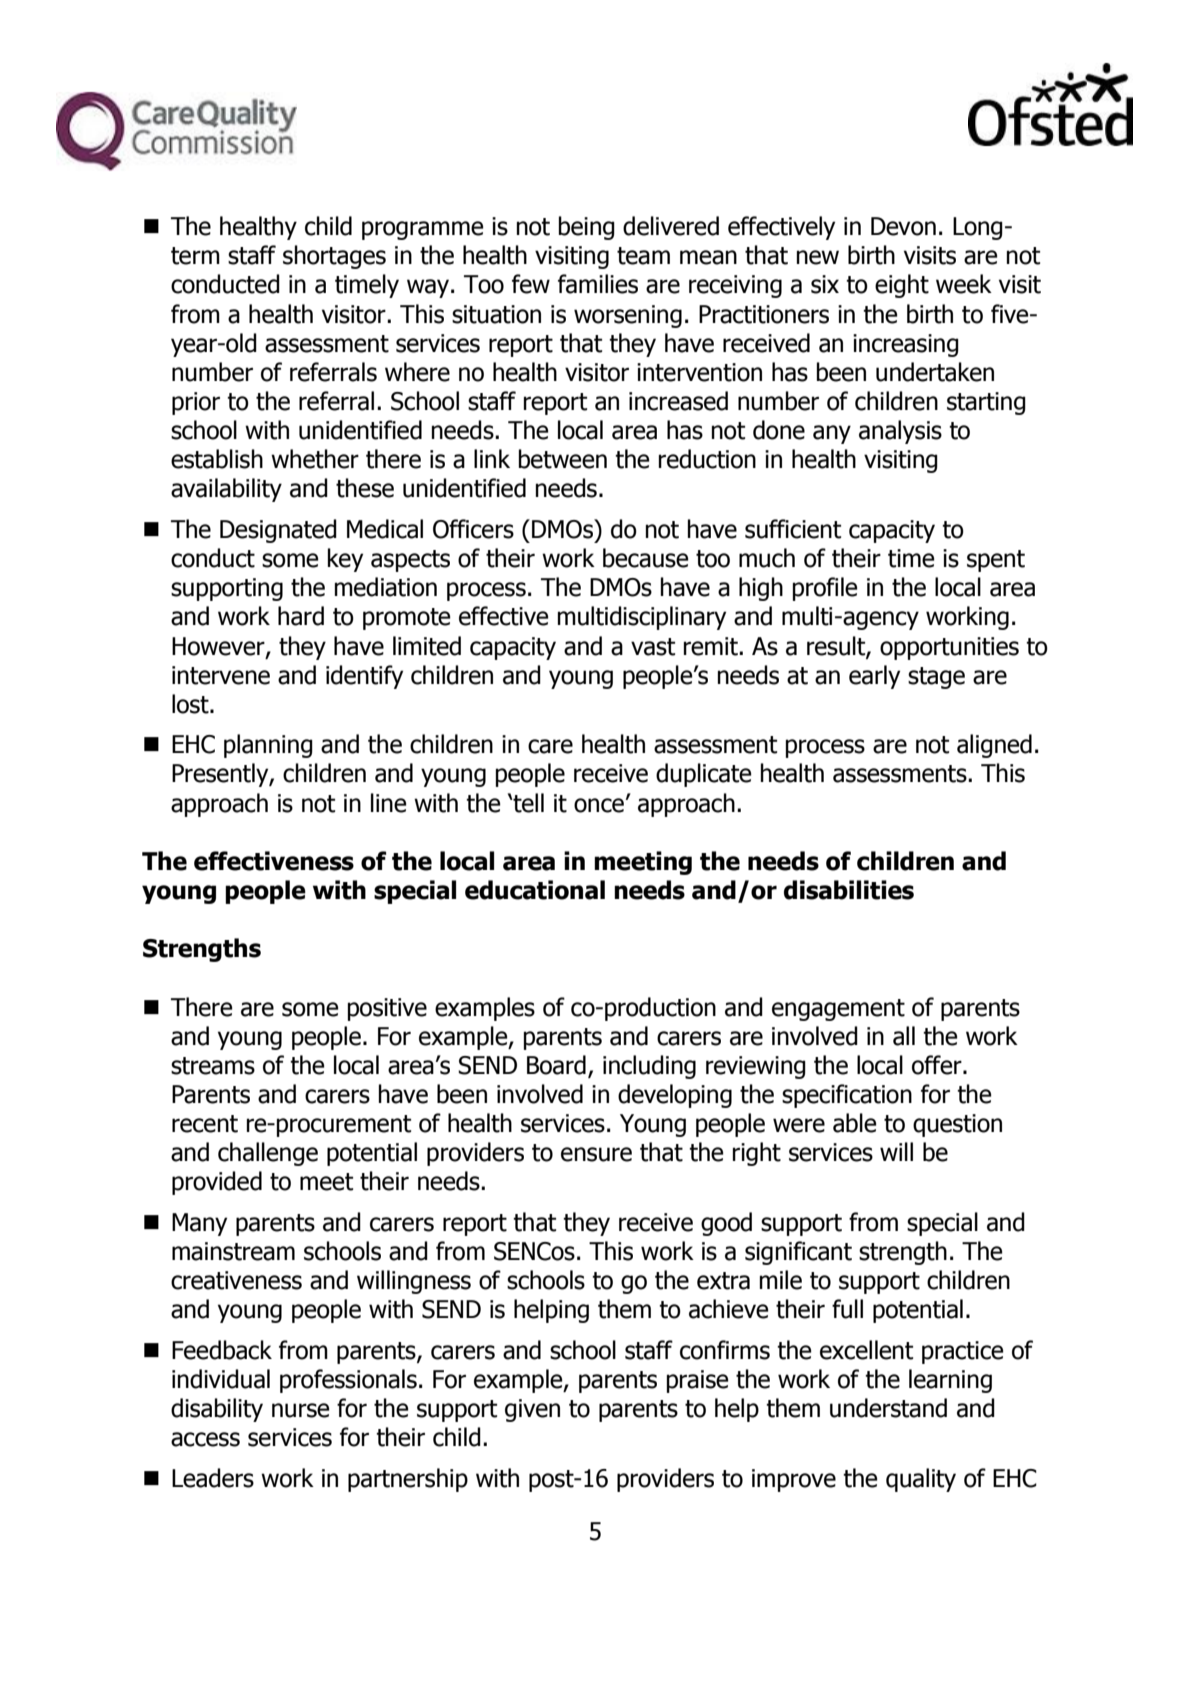 The width and height of the image is (1191, 1688). I want to click on vast, so click(653, 647).
